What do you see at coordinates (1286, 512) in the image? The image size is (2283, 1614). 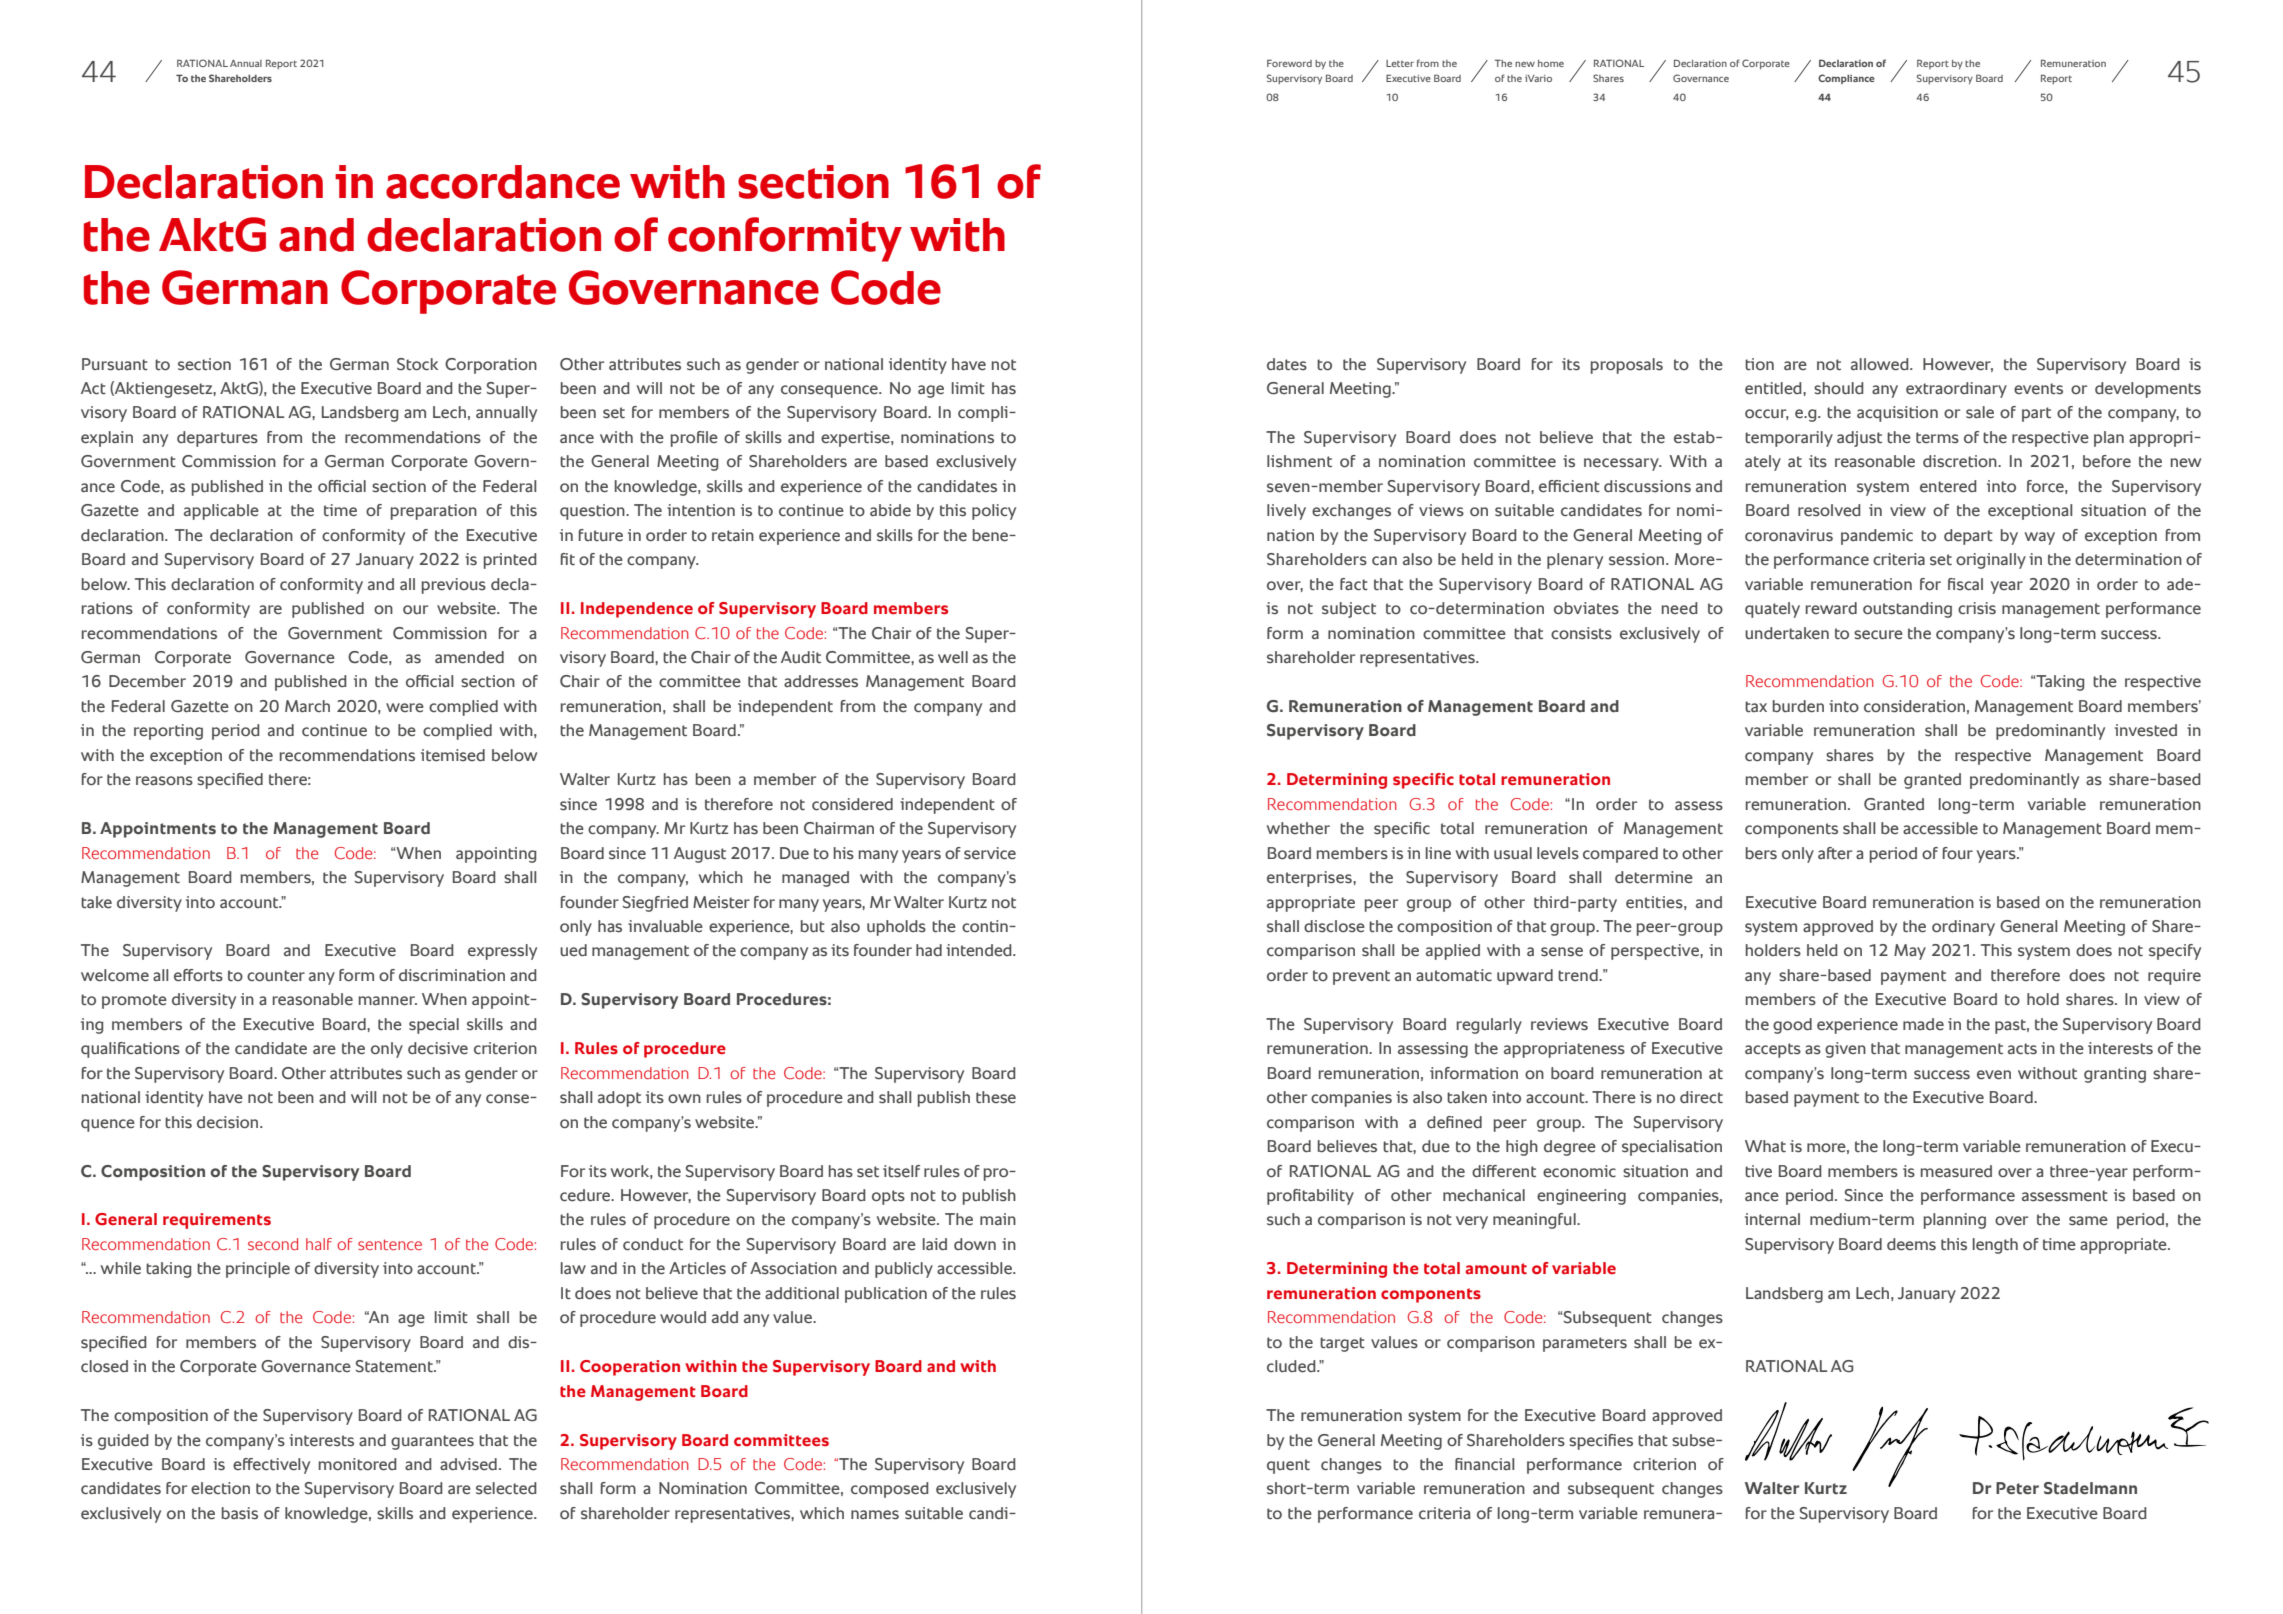 I see `lively` at bounding box center [1286, 512].
